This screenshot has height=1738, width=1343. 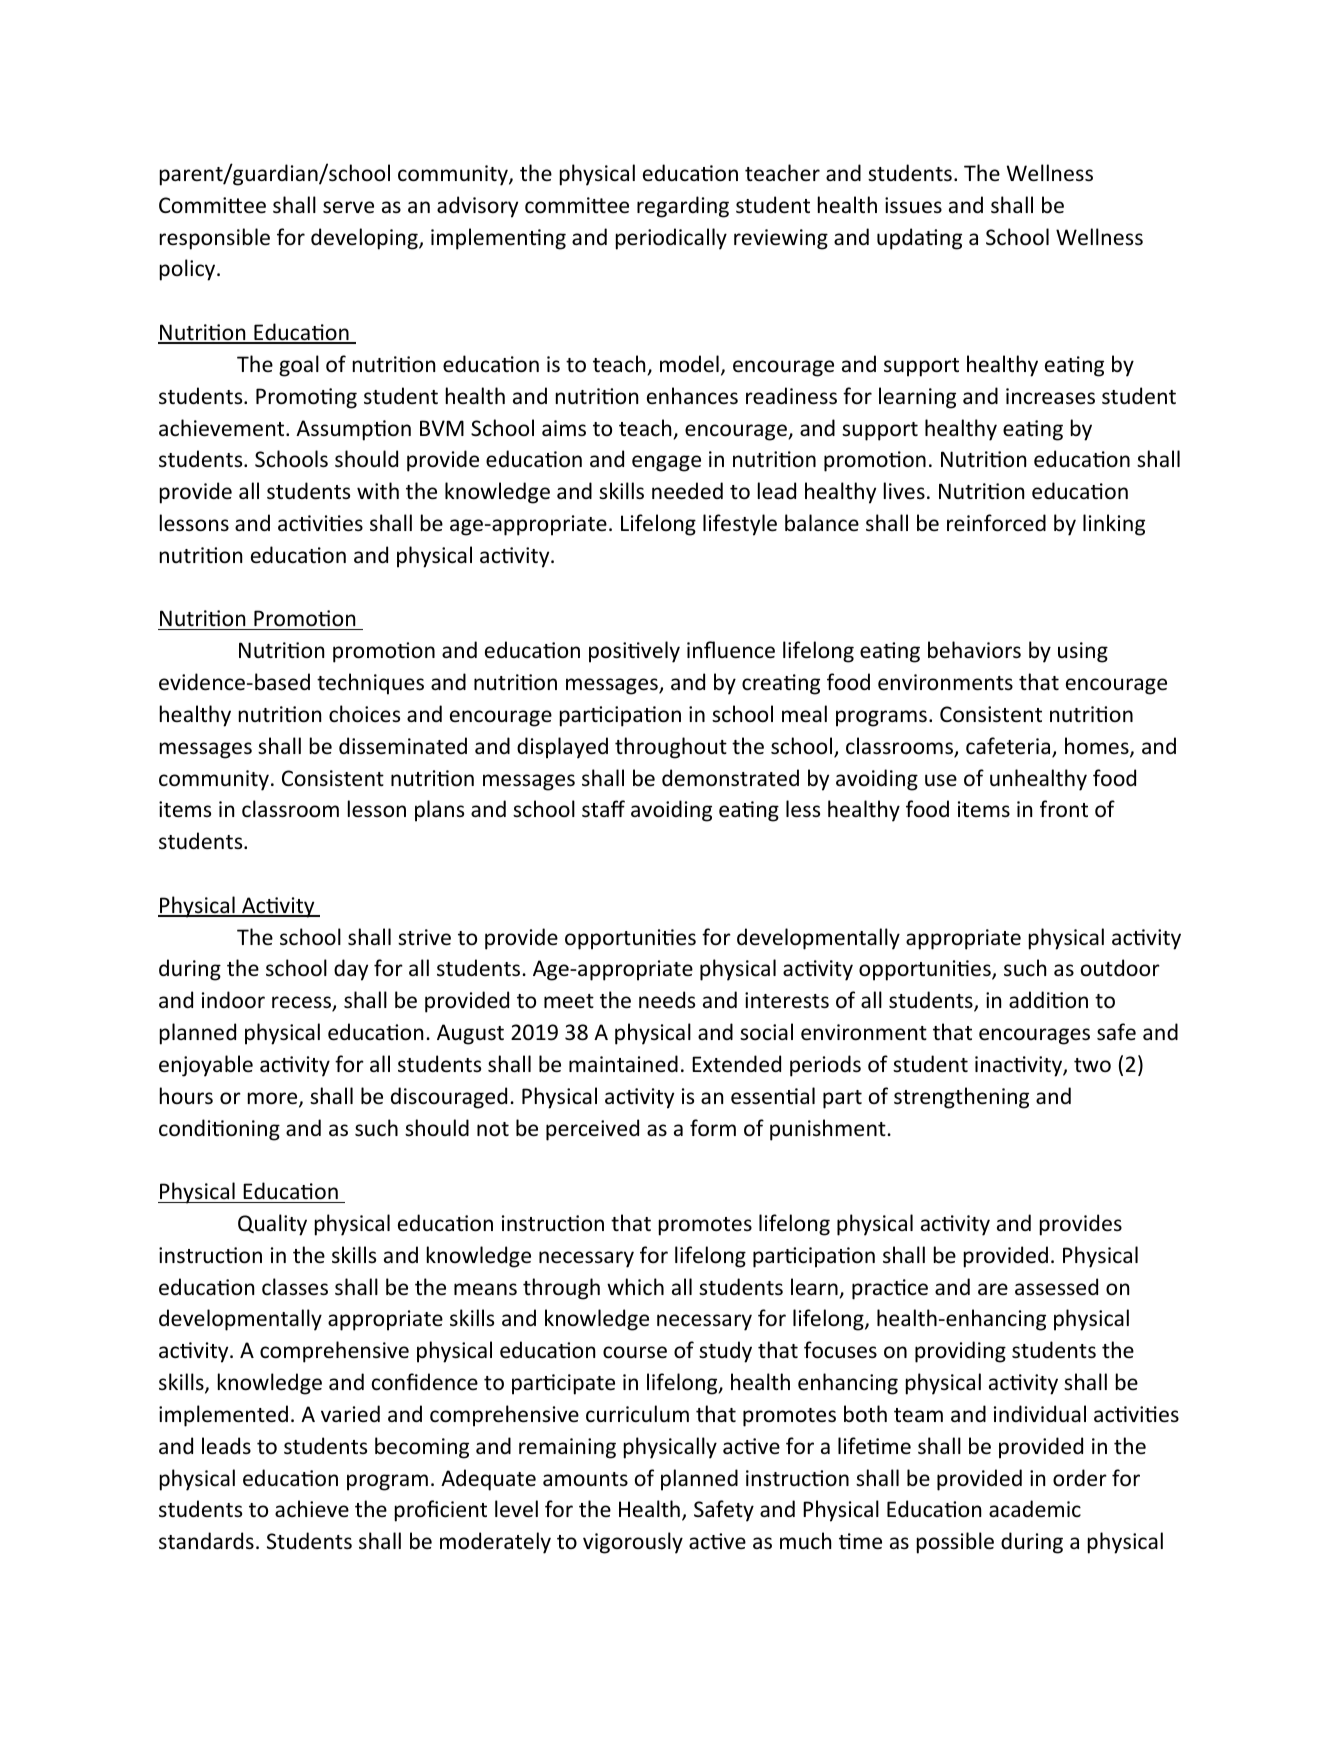 What do you see at coordinates (364, 714) in the screenshot?
I see `choices` at bounding box center [364, 714].
